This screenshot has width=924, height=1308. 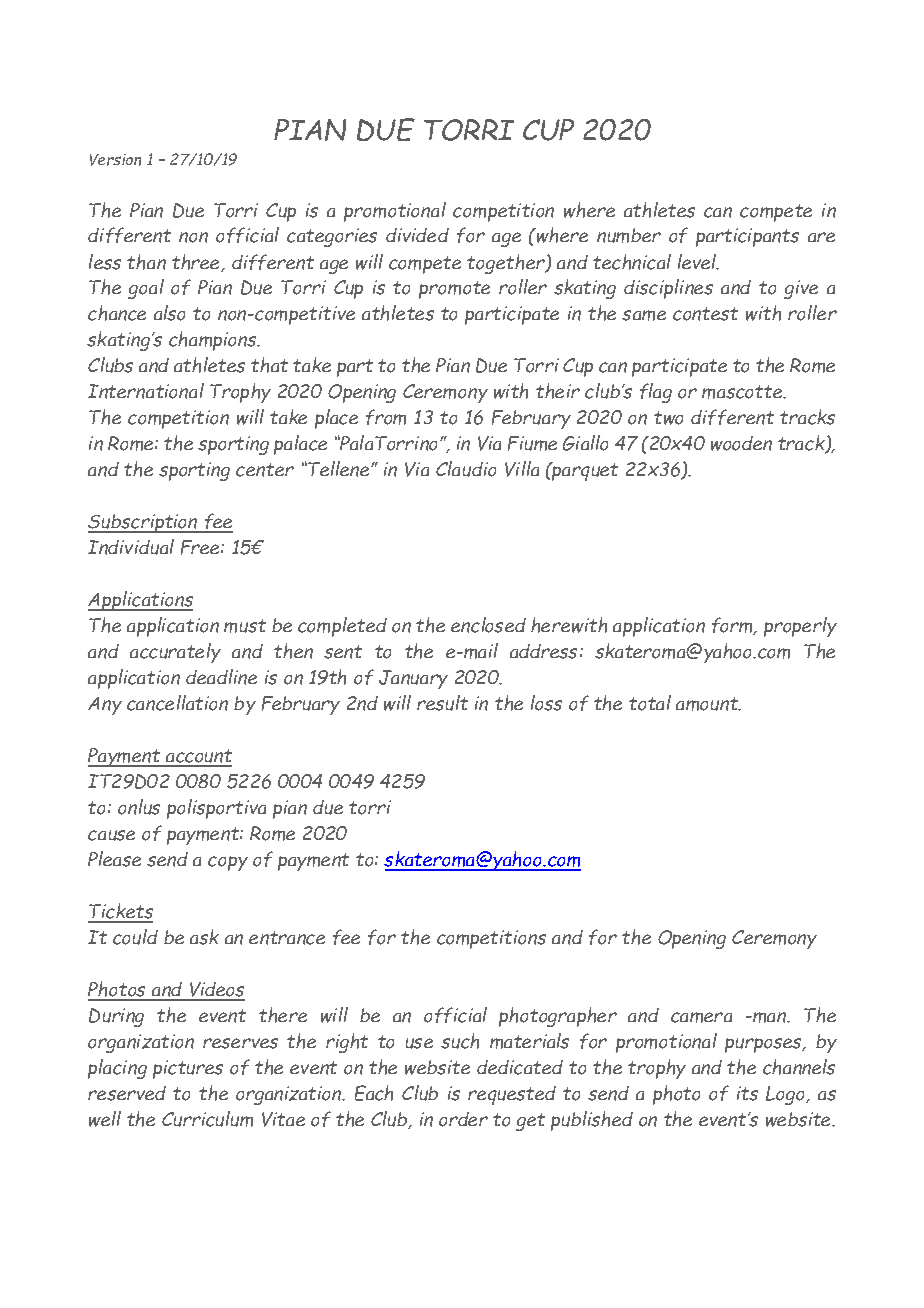 What do you see at coordinates (188, 1069) in the screenshot?
I see `pictures` at bounding box center [188, 1069].
